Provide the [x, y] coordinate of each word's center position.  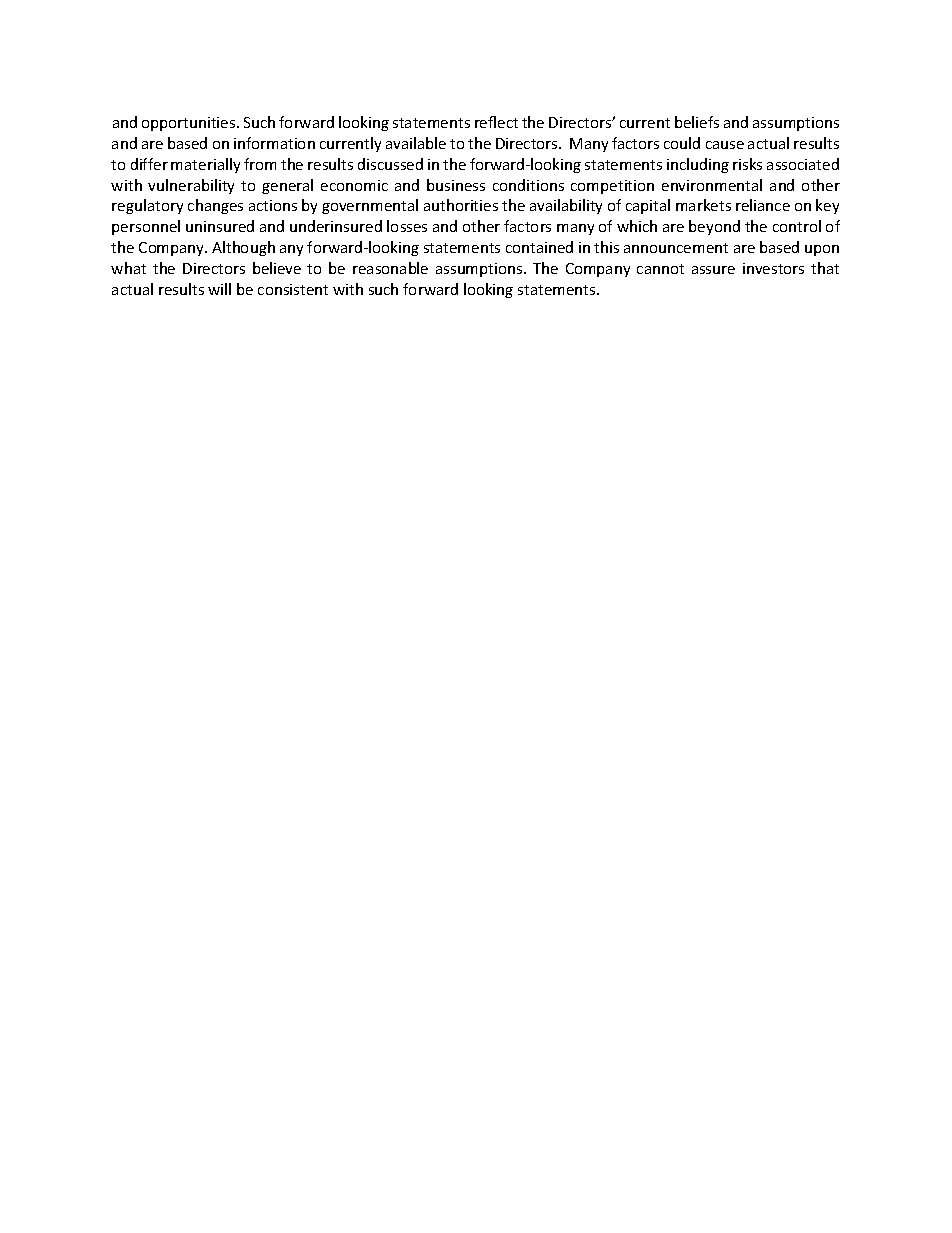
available [416, 143]
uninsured [220, 226]
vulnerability [191, 186]
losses [407, 226]
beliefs [697, 122]
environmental [712, 185]
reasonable [390, 268]
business [456, 185]
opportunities [190, 124]
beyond [714, 227]
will [219, 289]
